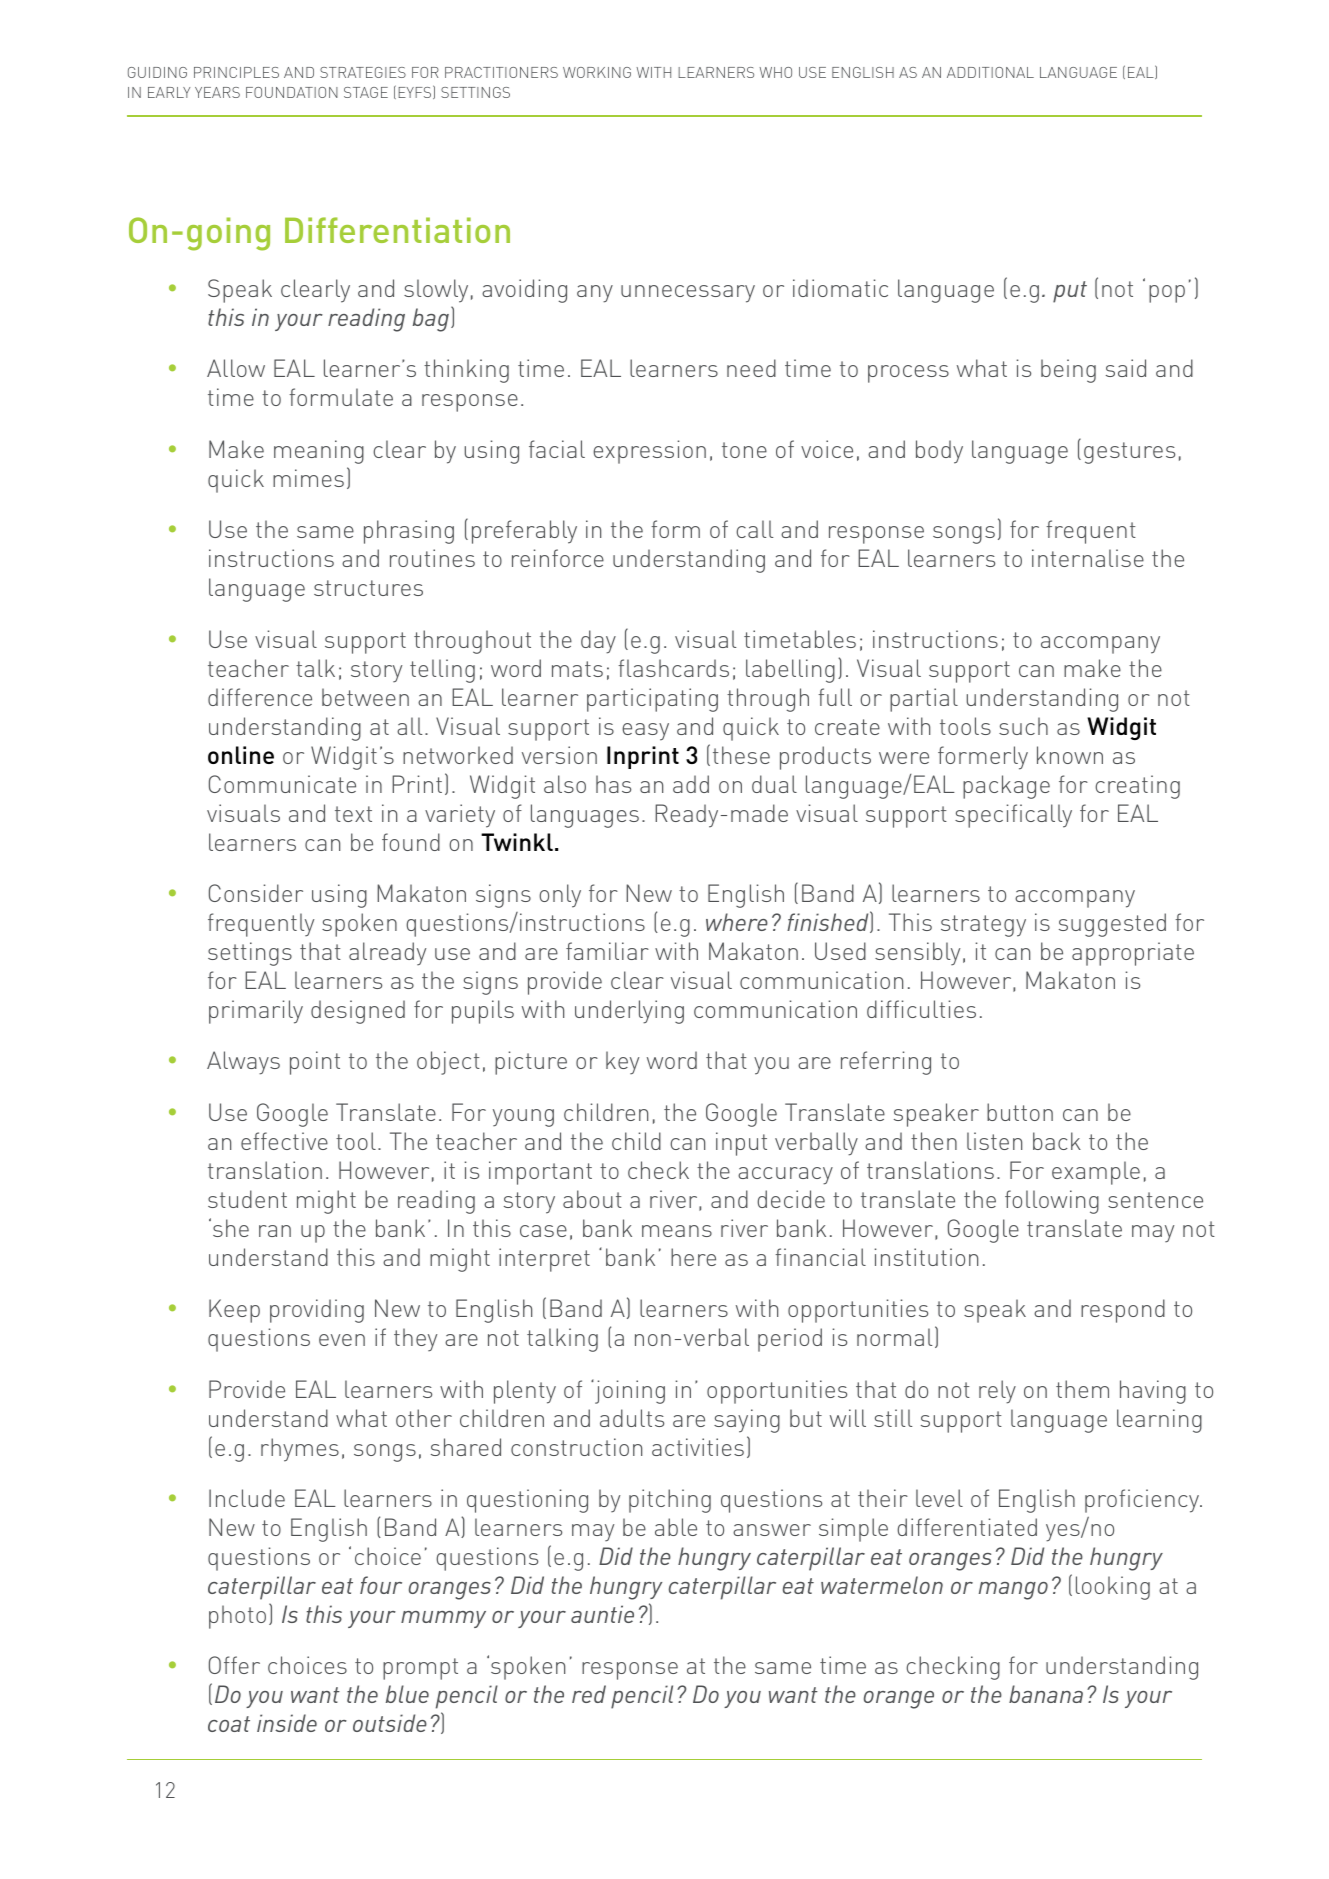 Image resolution: width=1329 pixels, height=1879 pixels. Describe the element at coordinates (1046, 1694) in the screenshot. I see `banana` at that location.
